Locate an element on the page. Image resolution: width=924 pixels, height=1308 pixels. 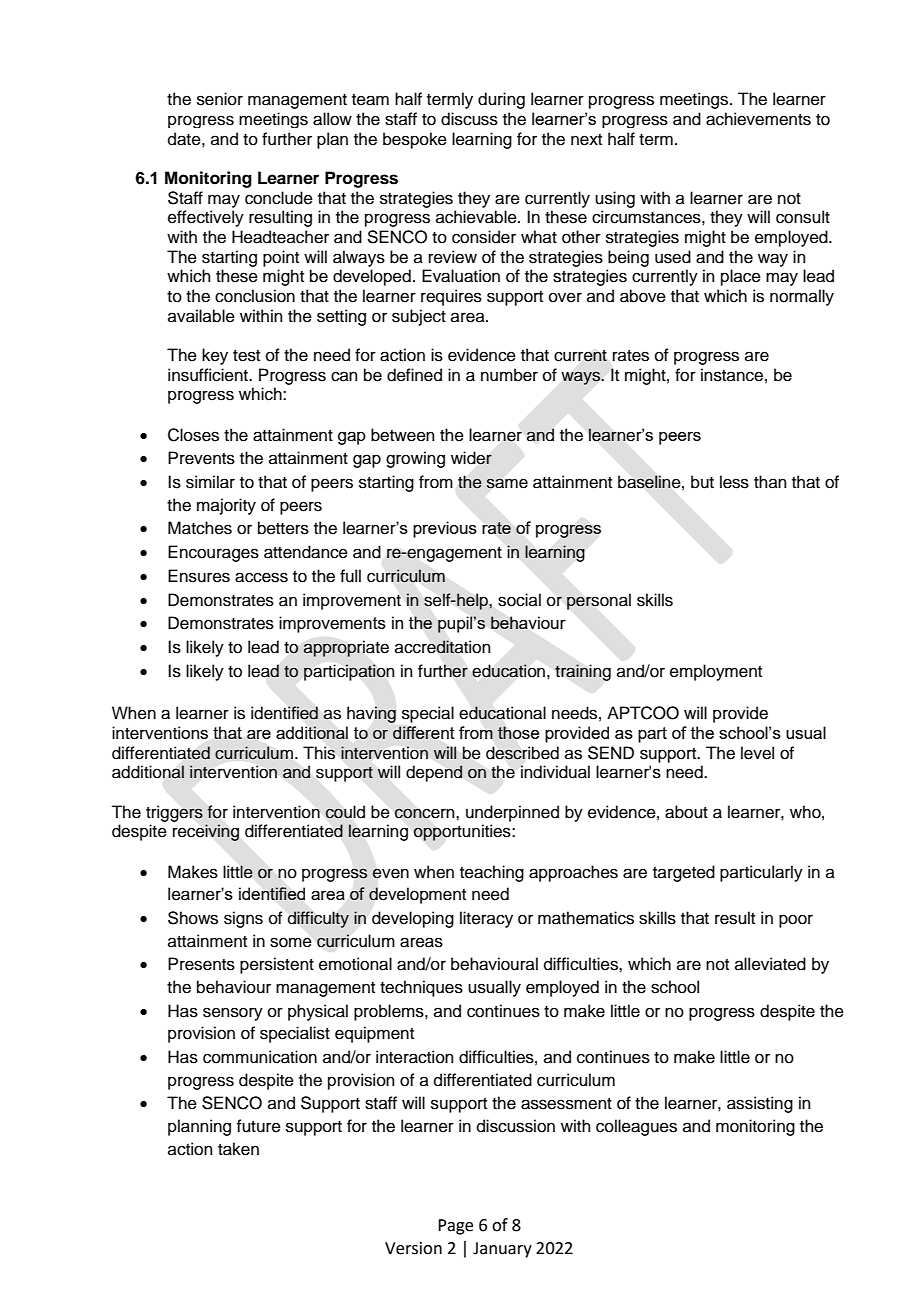
Page is located at coordinates (455, 1227).
